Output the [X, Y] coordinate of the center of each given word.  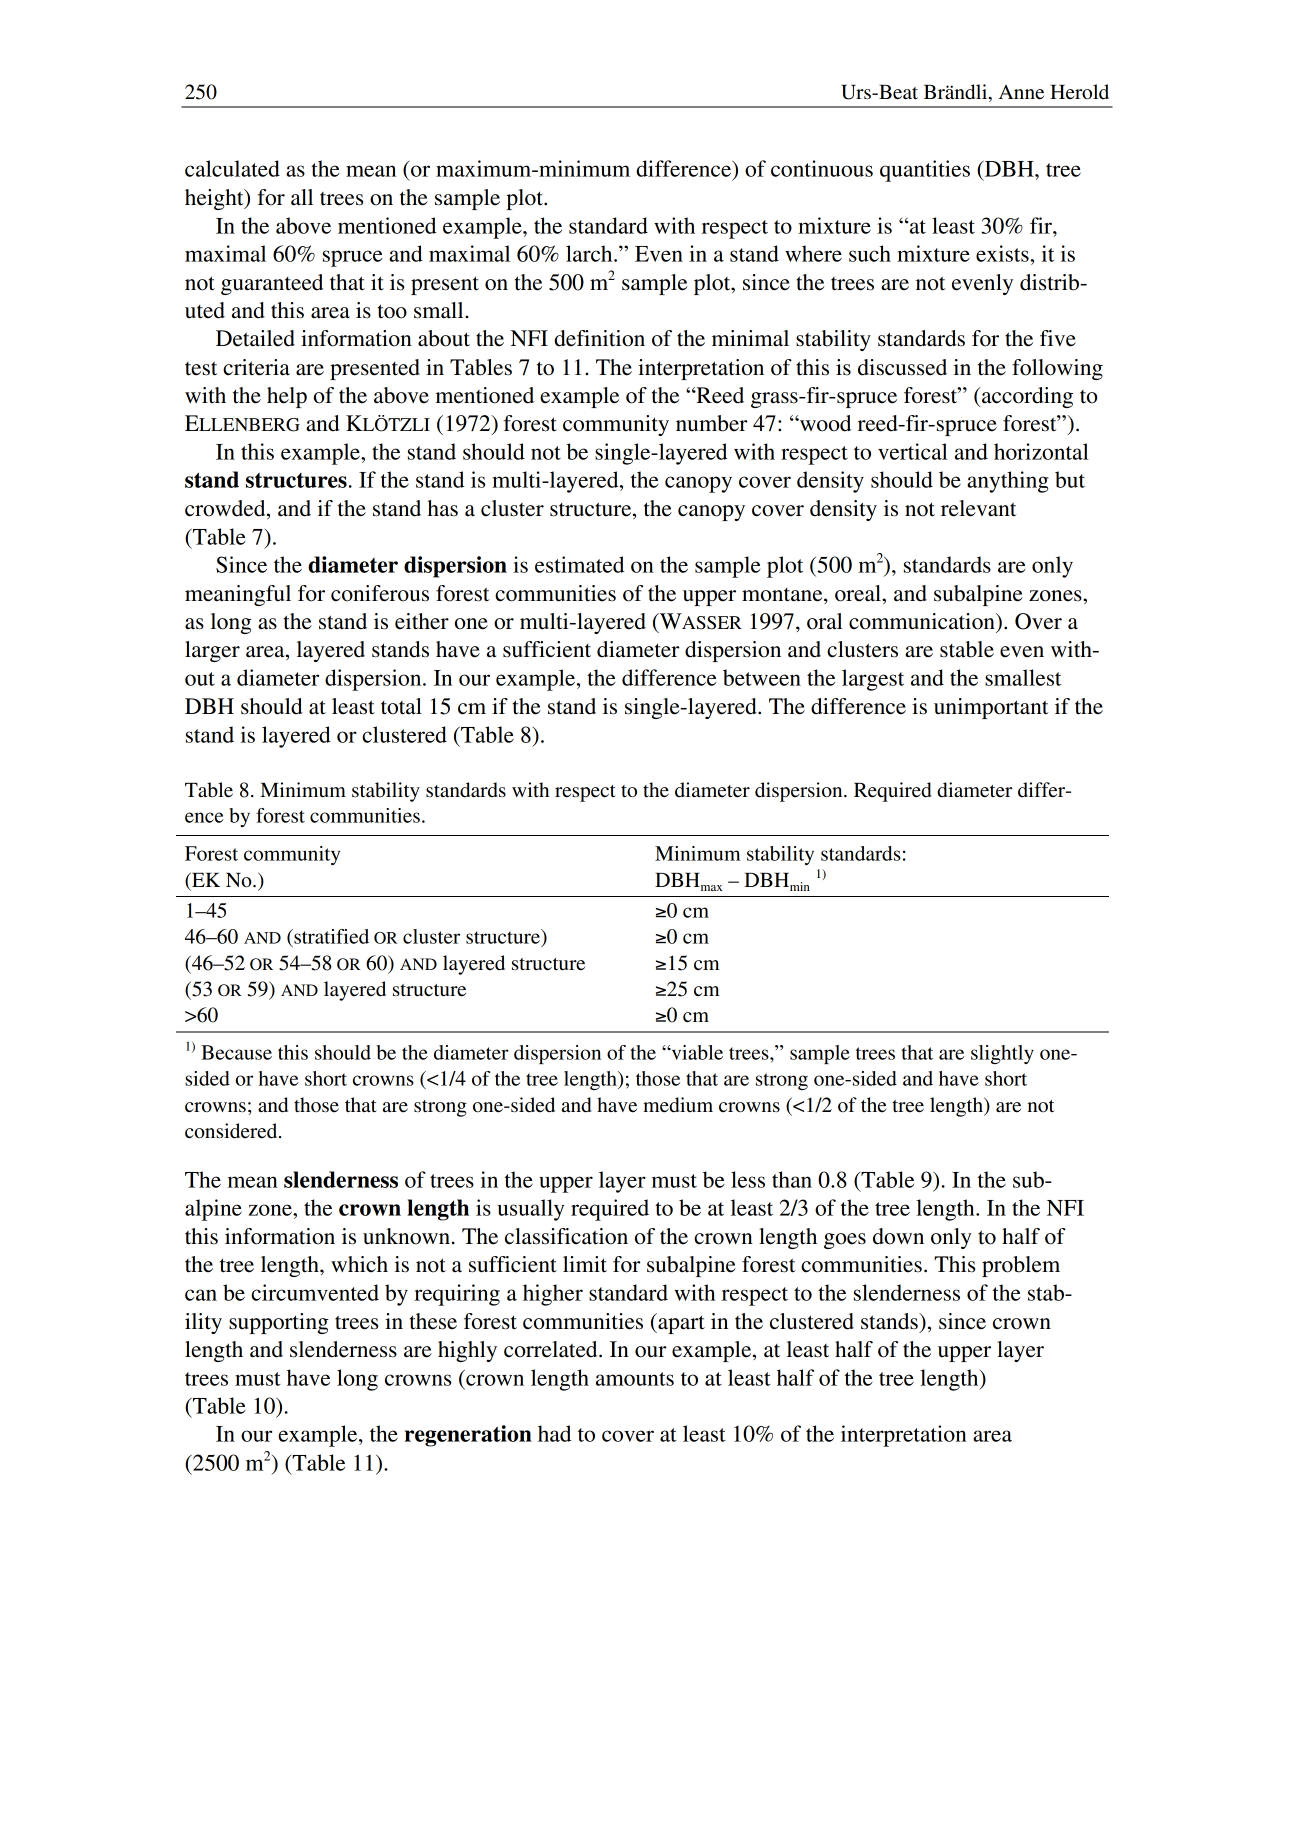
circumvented [315, 1292]
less [748, 1179]
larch [590, 253]
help [287, 397]
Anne [1021, 92]
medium [678, 1105]
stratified [330, 936]
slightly [1002, 1054]
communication [923, 621]
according [1026, 397]
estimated [579, 564]
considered [232, 1131]
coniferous [380, 593]
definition [599, 338]
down [898, 1236]
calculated [232, 168]
